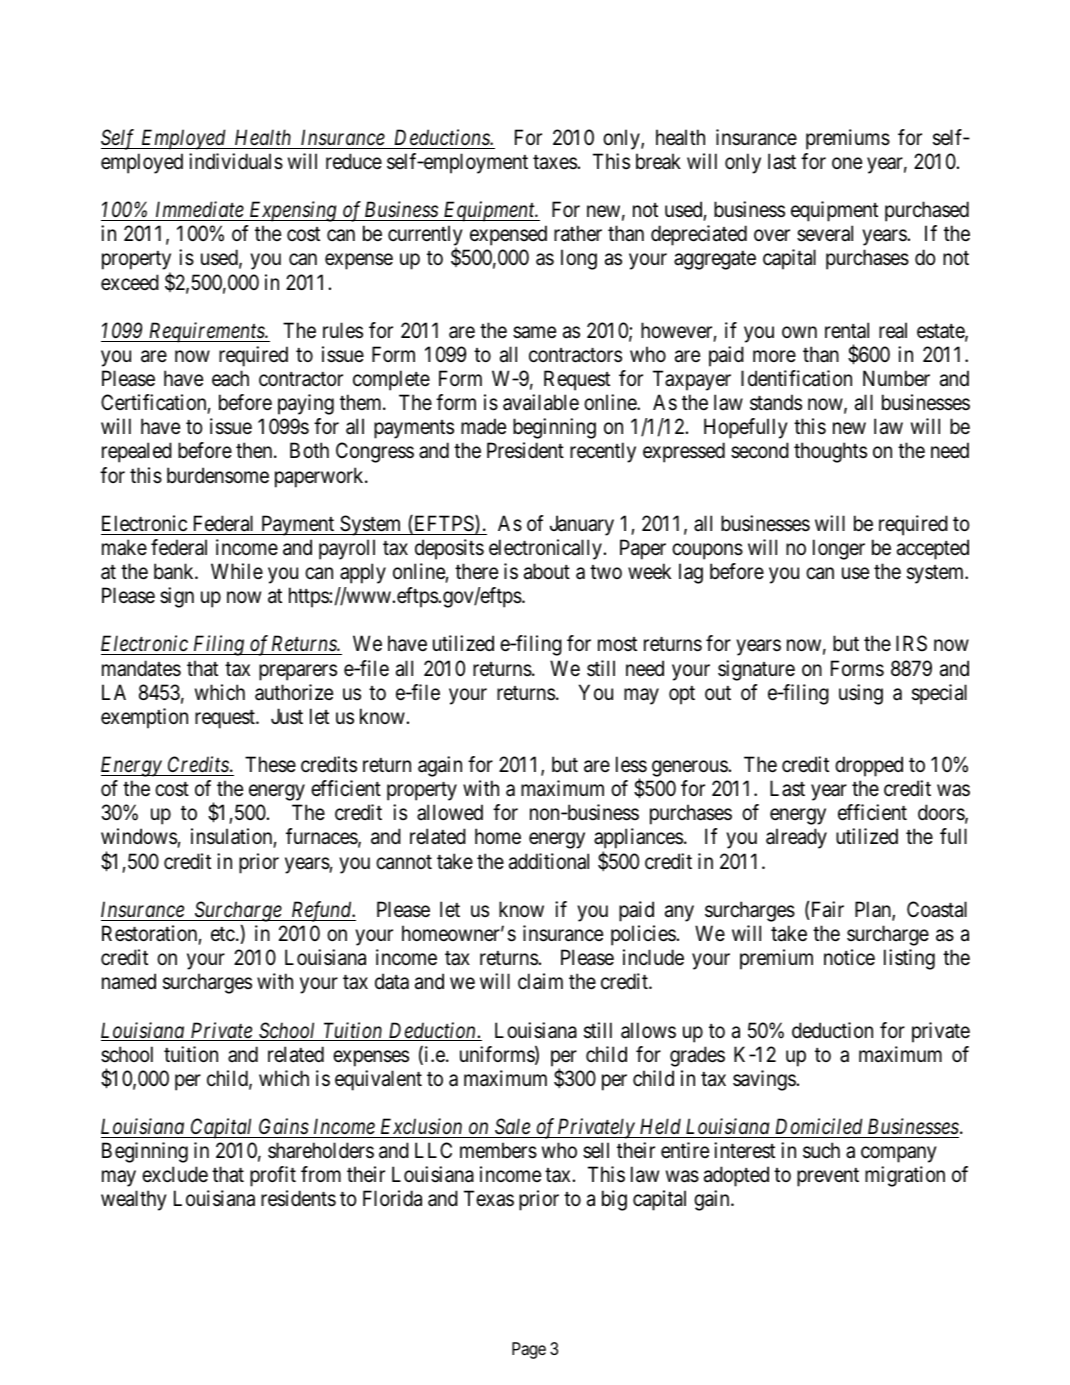  Describe the element at coordinates (828, 1177) in the page. I see `prevent` at that location.
